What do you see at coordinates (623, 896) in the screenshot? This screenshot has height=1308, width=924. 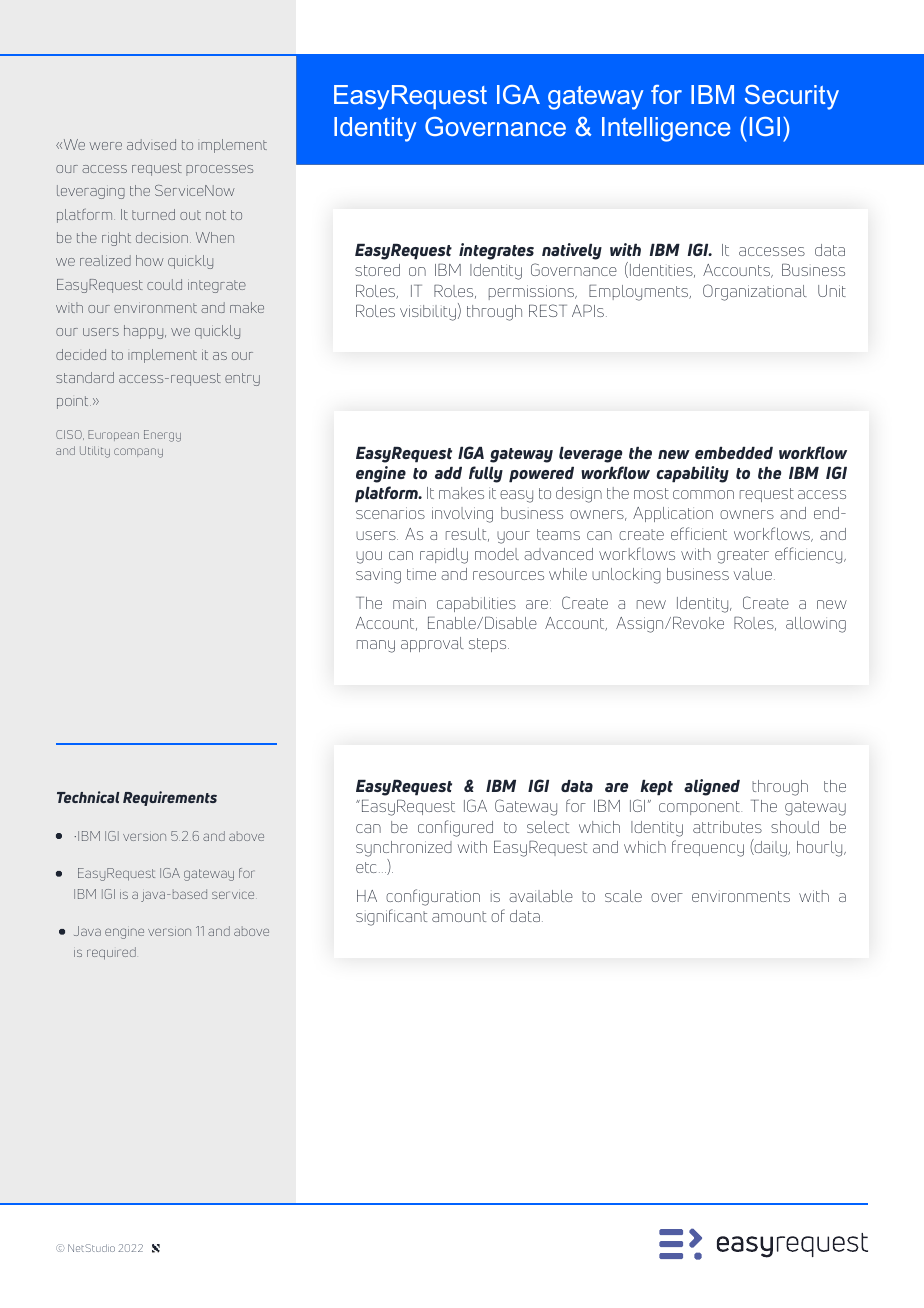 I see `scale` at bounding box center [623, 896].
